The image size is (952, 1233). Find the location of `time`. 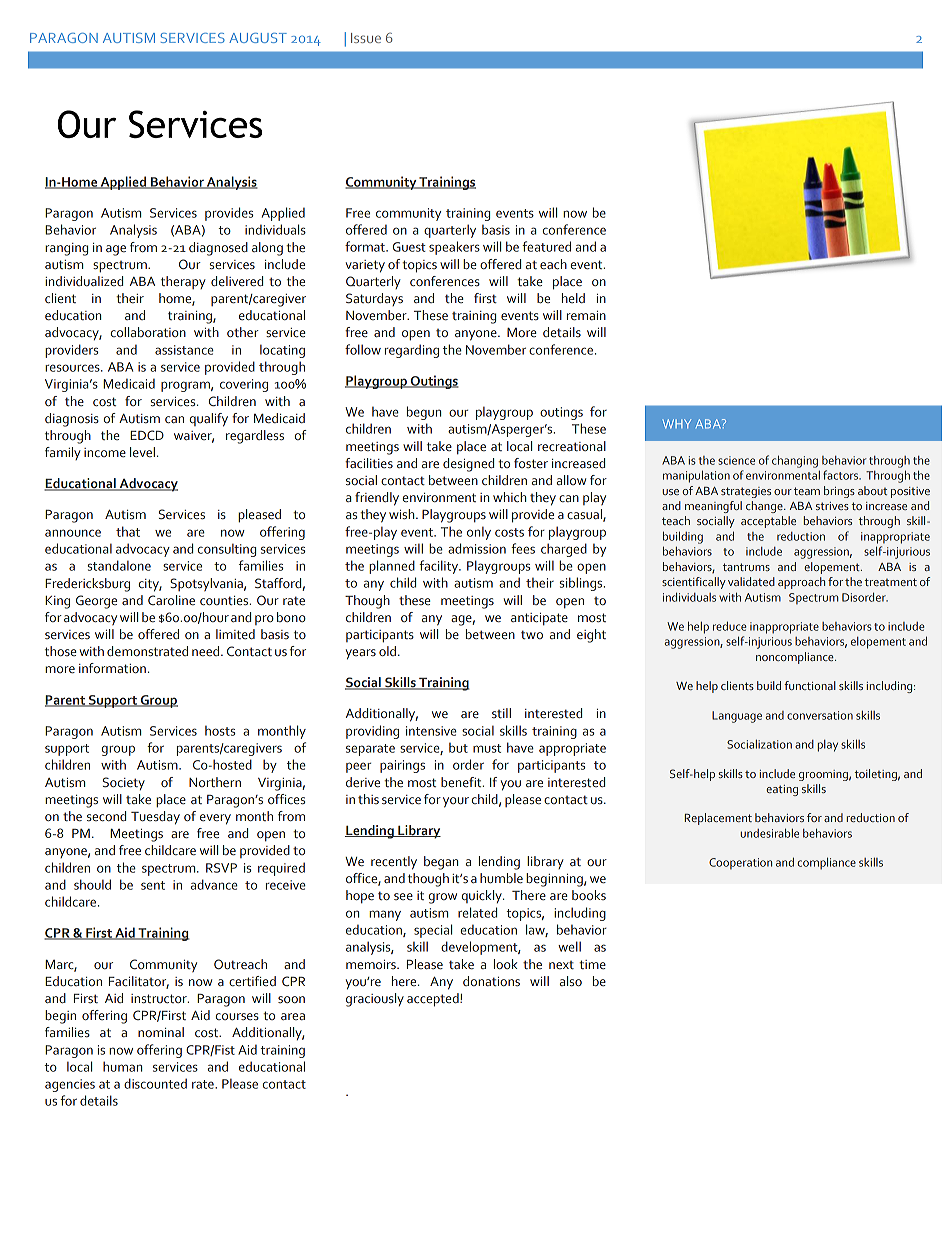

time is located at coordinates (592, 964).
